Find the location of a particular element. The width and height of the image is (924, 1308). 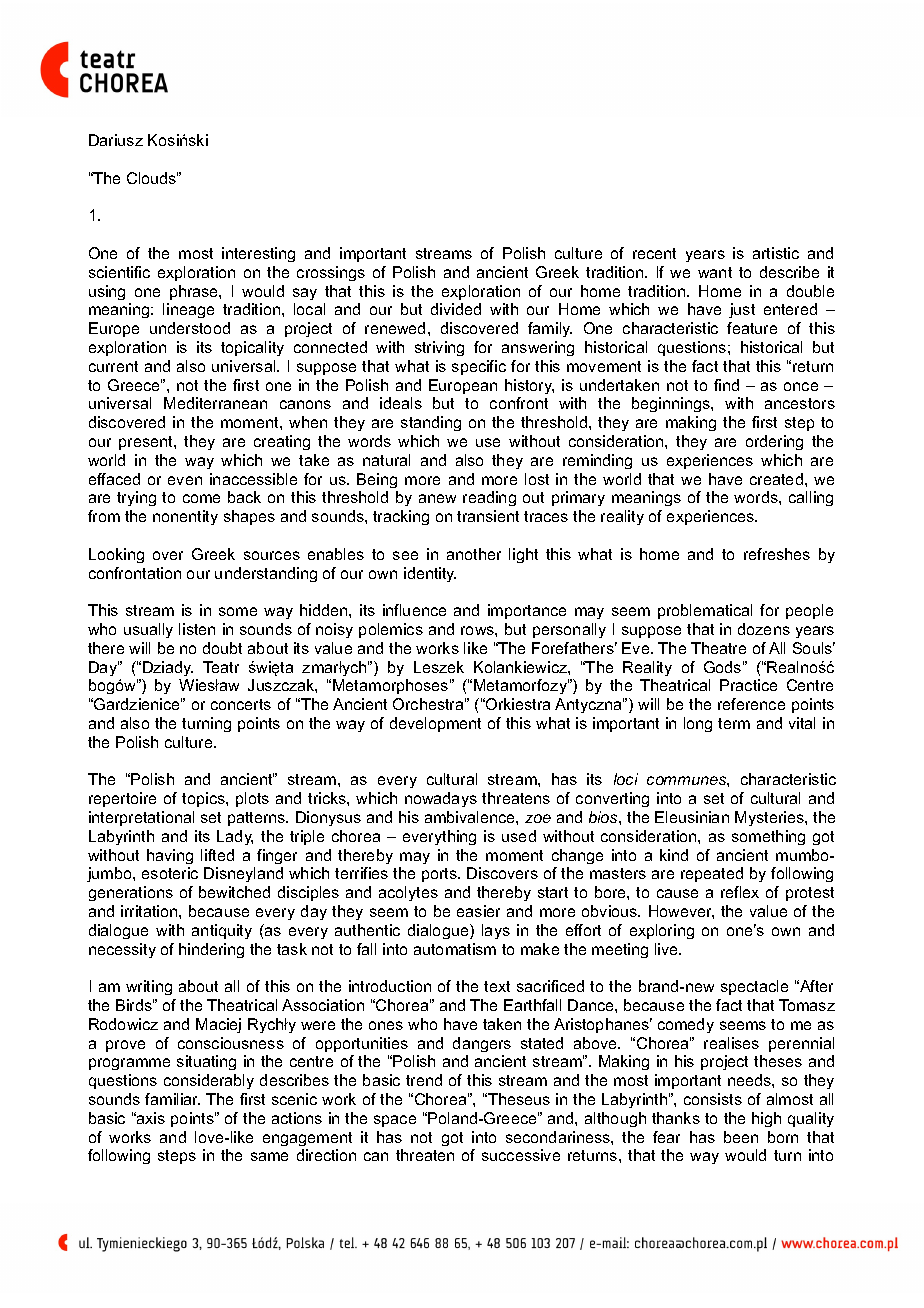

ordering is located at coordinates (774, 442).
